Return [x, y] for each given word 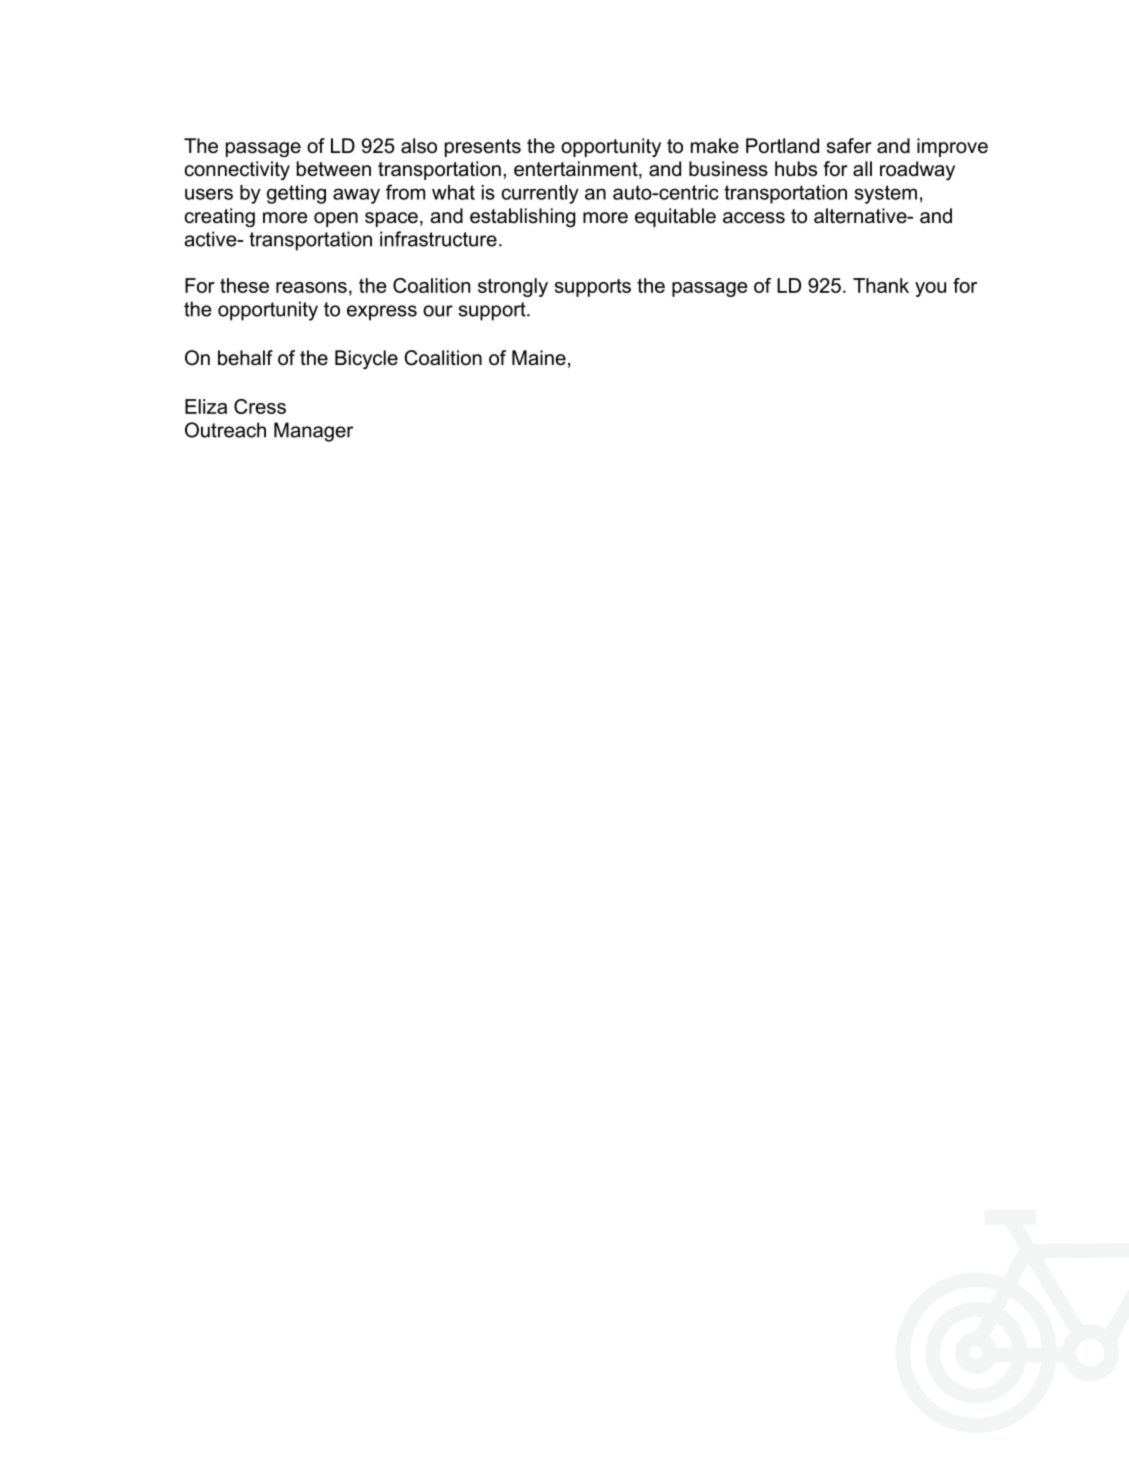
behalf [245, 358]
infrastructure [438, 239]
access [754, 218]
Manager [313, 432]
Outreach [225, 430]
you [930, 289]
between [334, 169]
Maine [539, 358]
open [336, 219]
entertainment [577, 170]
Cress [260, 406]
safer [849, 146]
